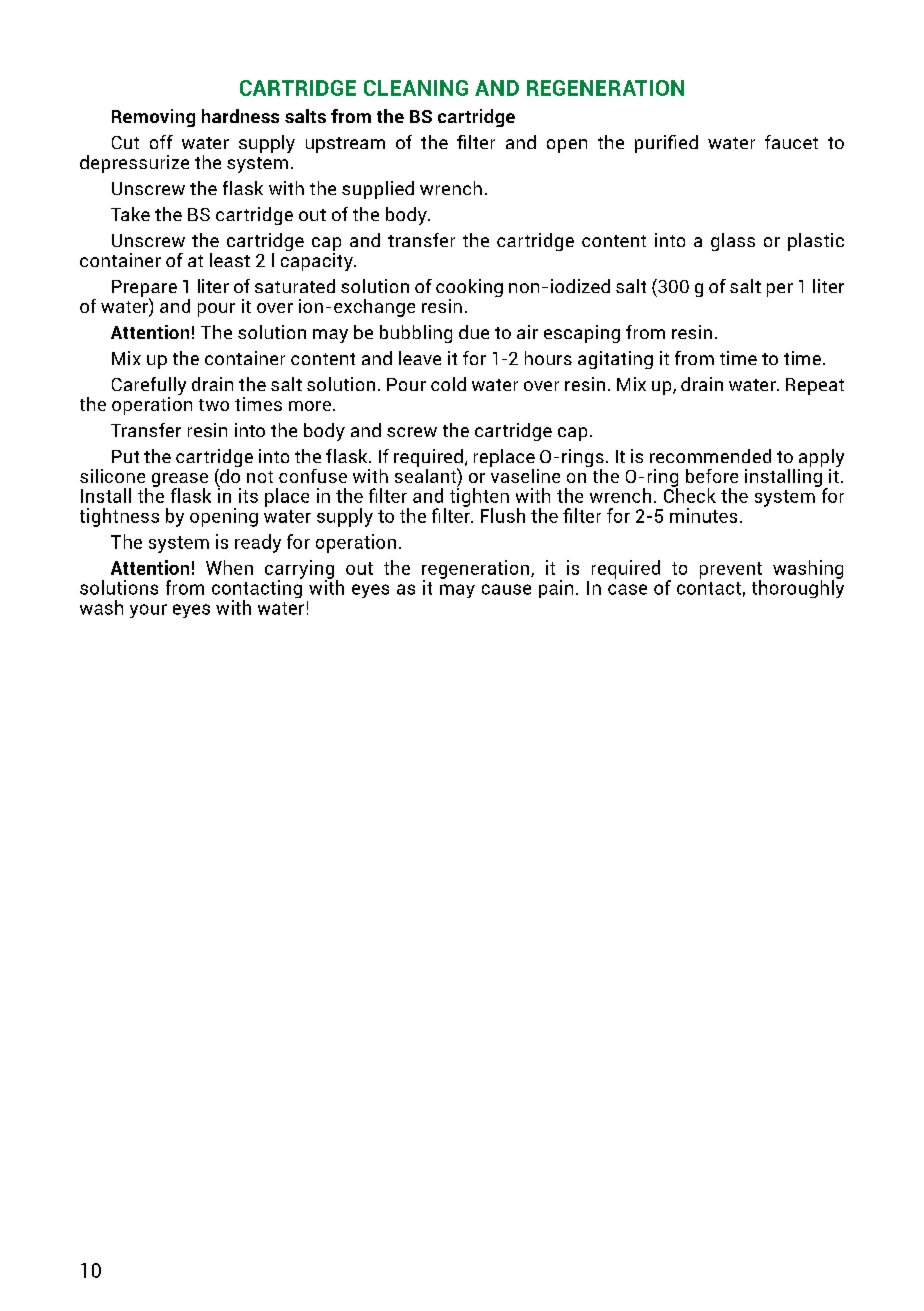  What do you see at coordinates (506, 589) in the screenshot?
I see `cause` at bounding box center [506, 589].
